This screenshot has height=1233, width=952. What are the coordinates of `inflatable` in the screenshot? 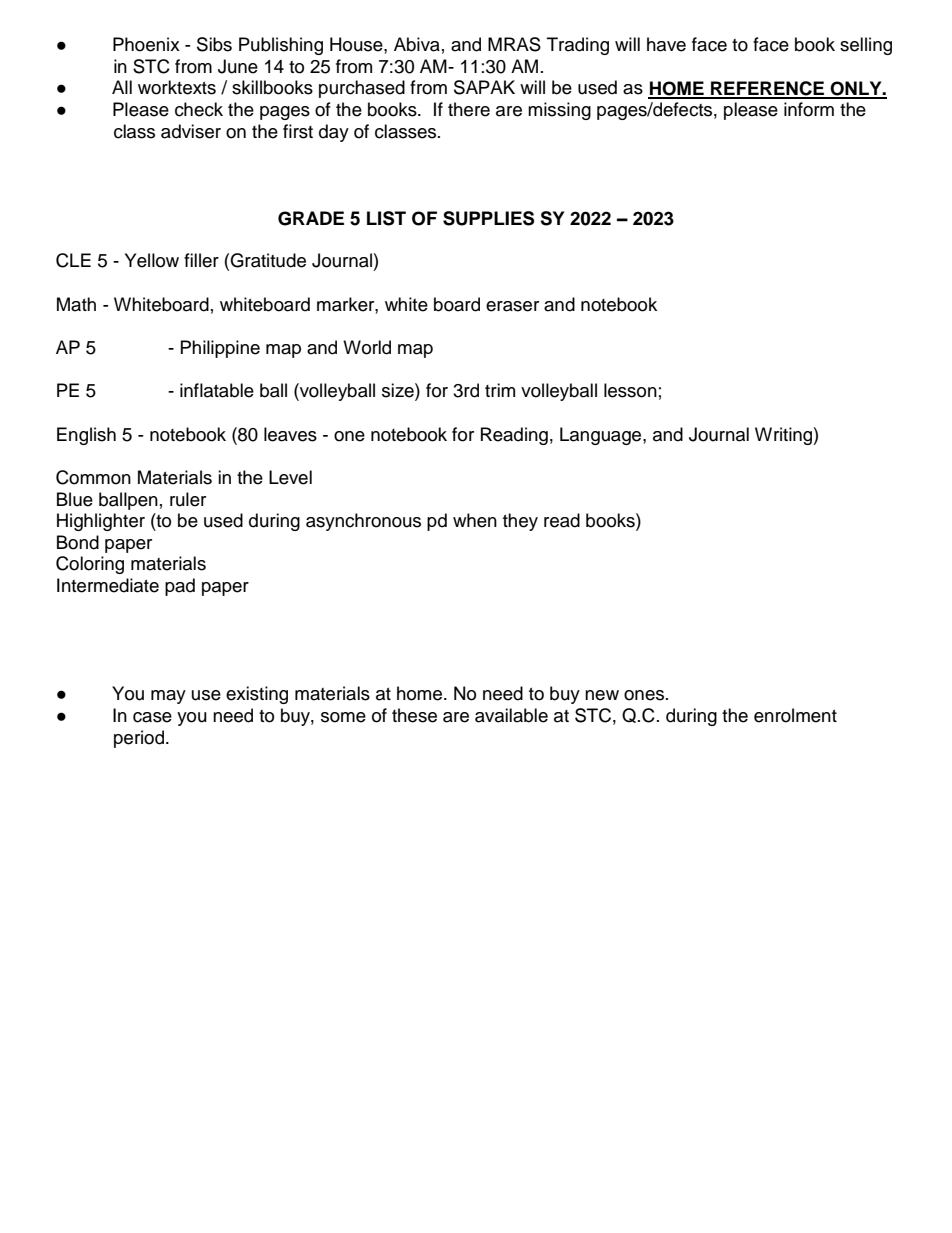 It's located at (217, 390).
